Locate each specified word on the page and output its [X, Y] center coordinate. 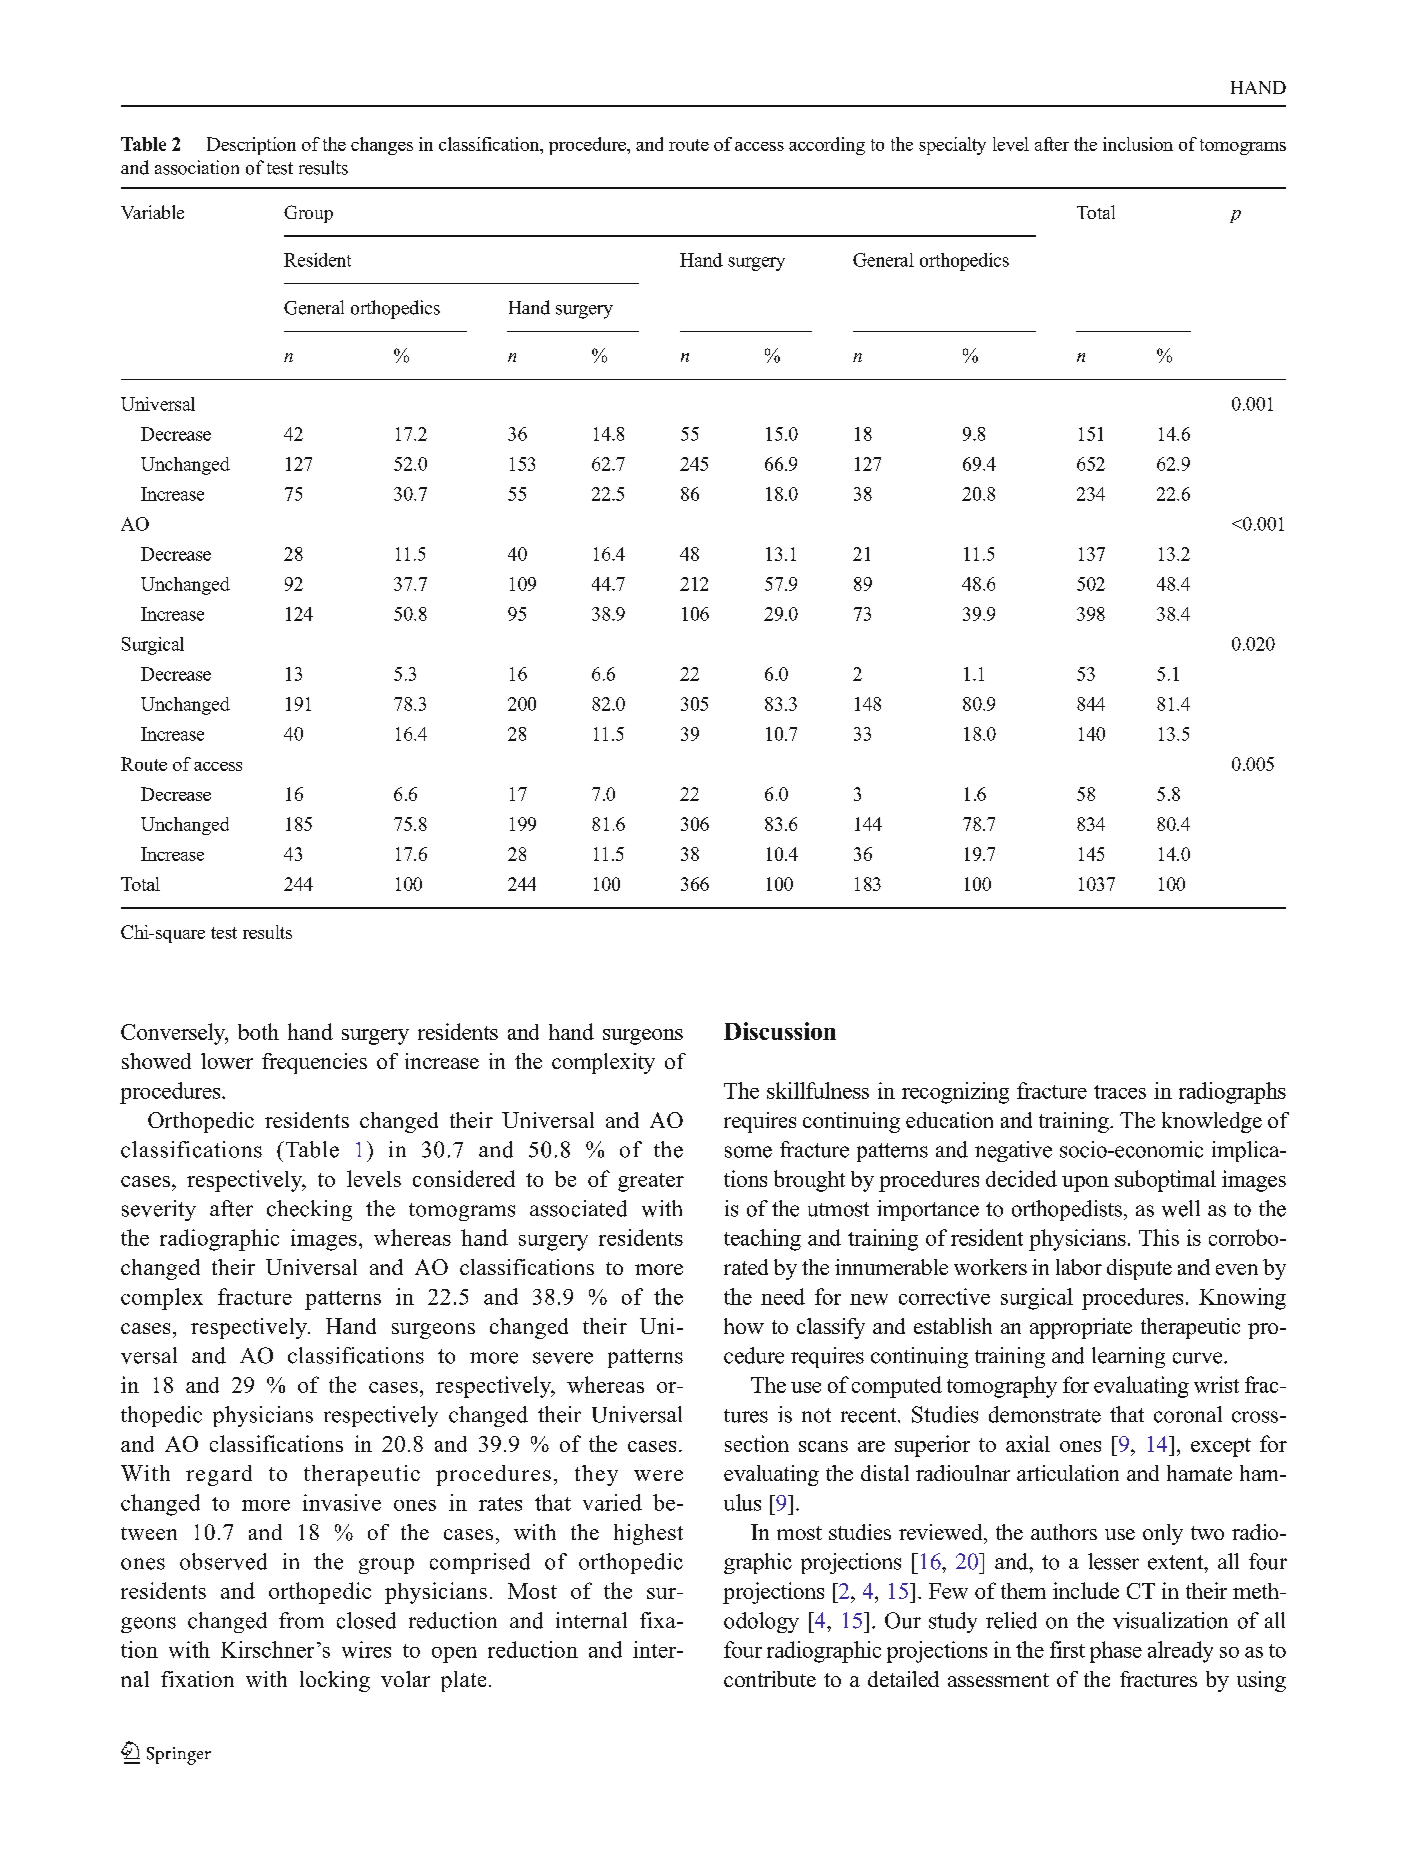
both [258, 1031]
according [827, 146]
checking [309, 1210]
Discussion [780, 1031]
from [301, 1620]
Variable [152, 212]
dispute [1139, 1269]
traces [1120, 1092]
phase [1116, 1652]
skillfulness [818, 1090]
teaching [762, 1240]
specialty [952, 146]
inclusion [1138, 144]
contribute [770, 1679]
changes [382, 146]
